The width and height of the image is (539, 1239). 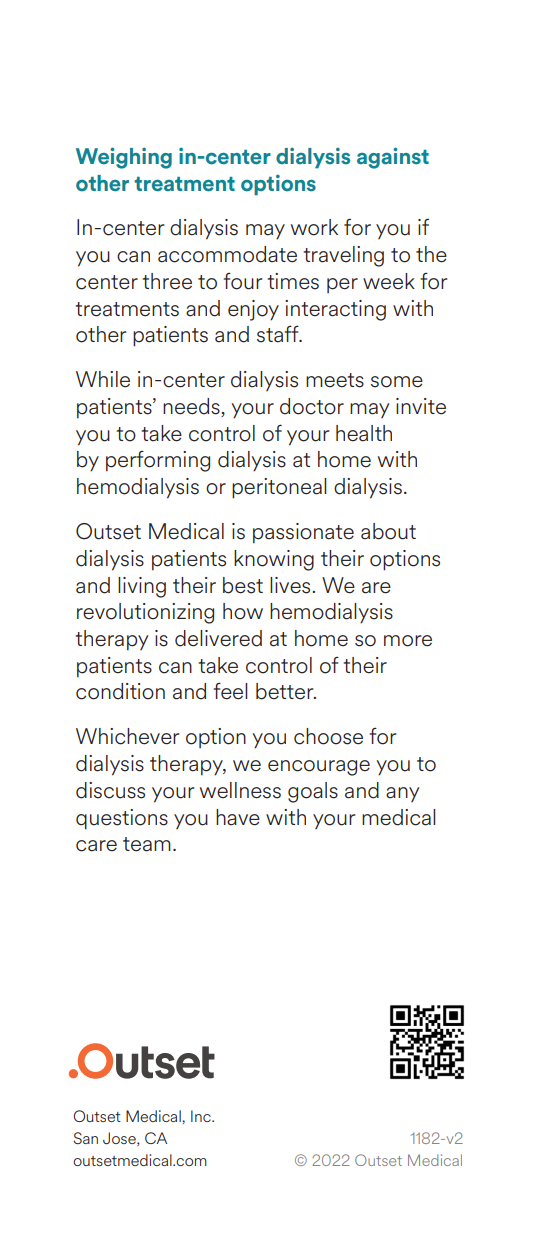 What do you see at coordinates (85, 1138) in the image?
I see `San` at bounding box center [85, 1138].
